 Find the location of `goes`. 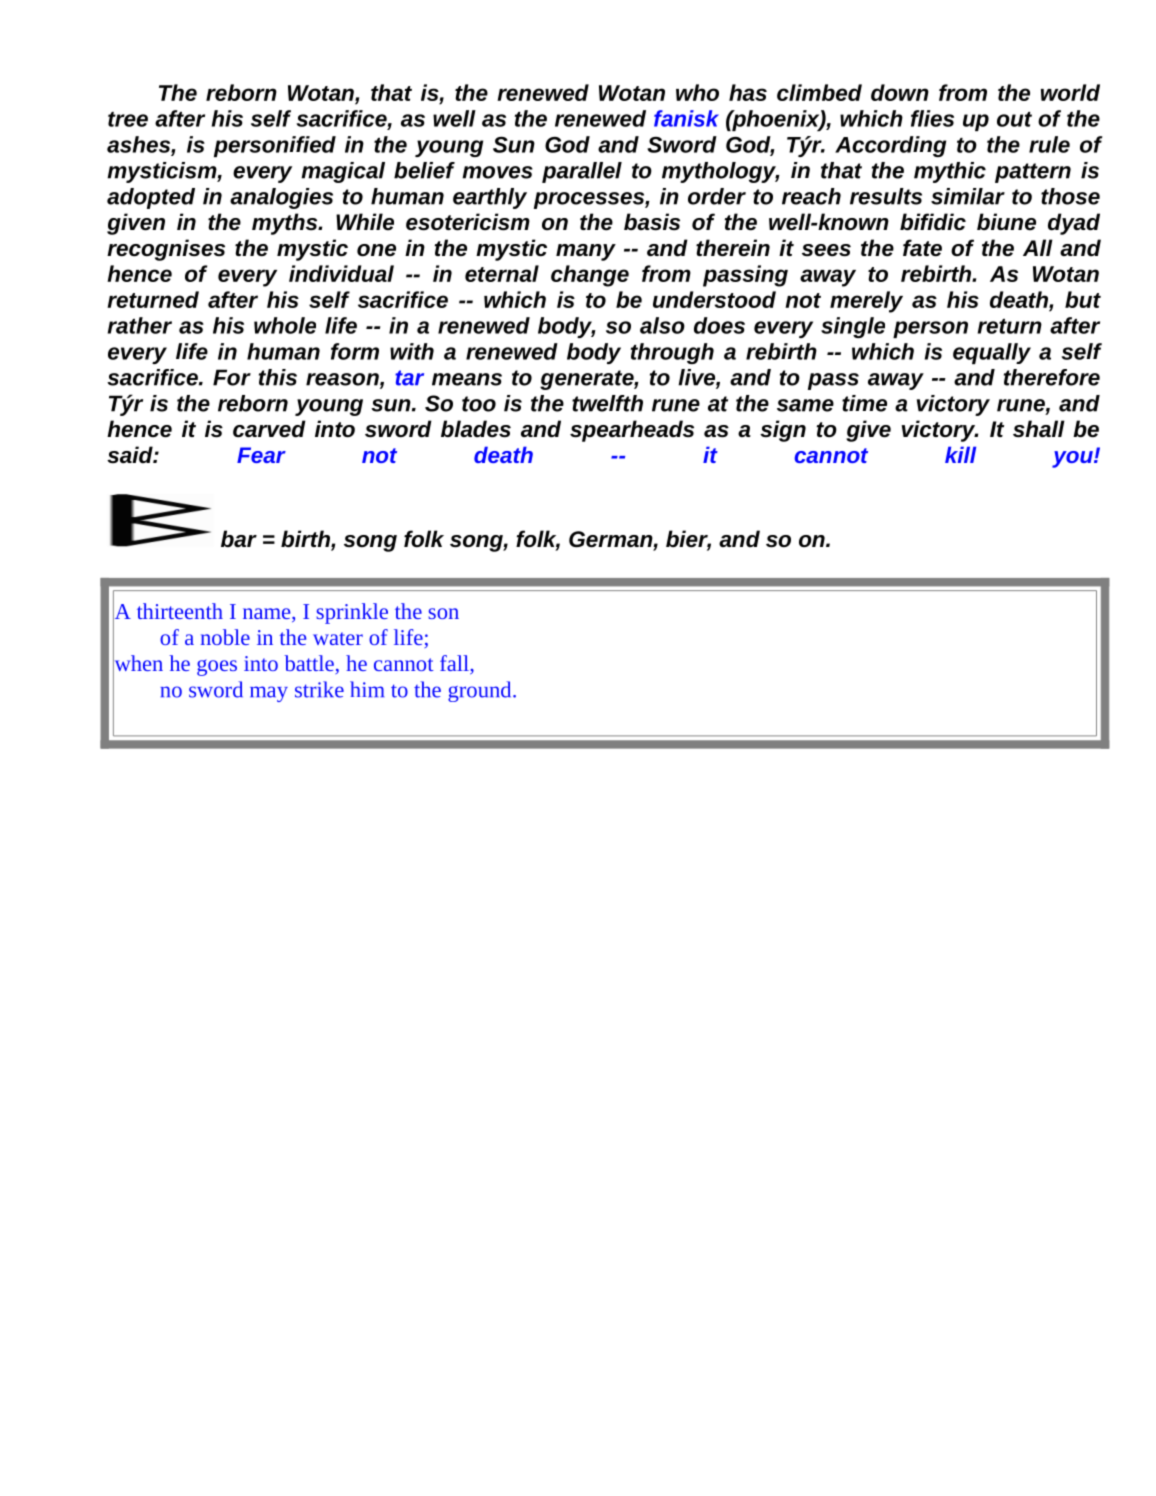

goes is located at coordinates (217, 667).
